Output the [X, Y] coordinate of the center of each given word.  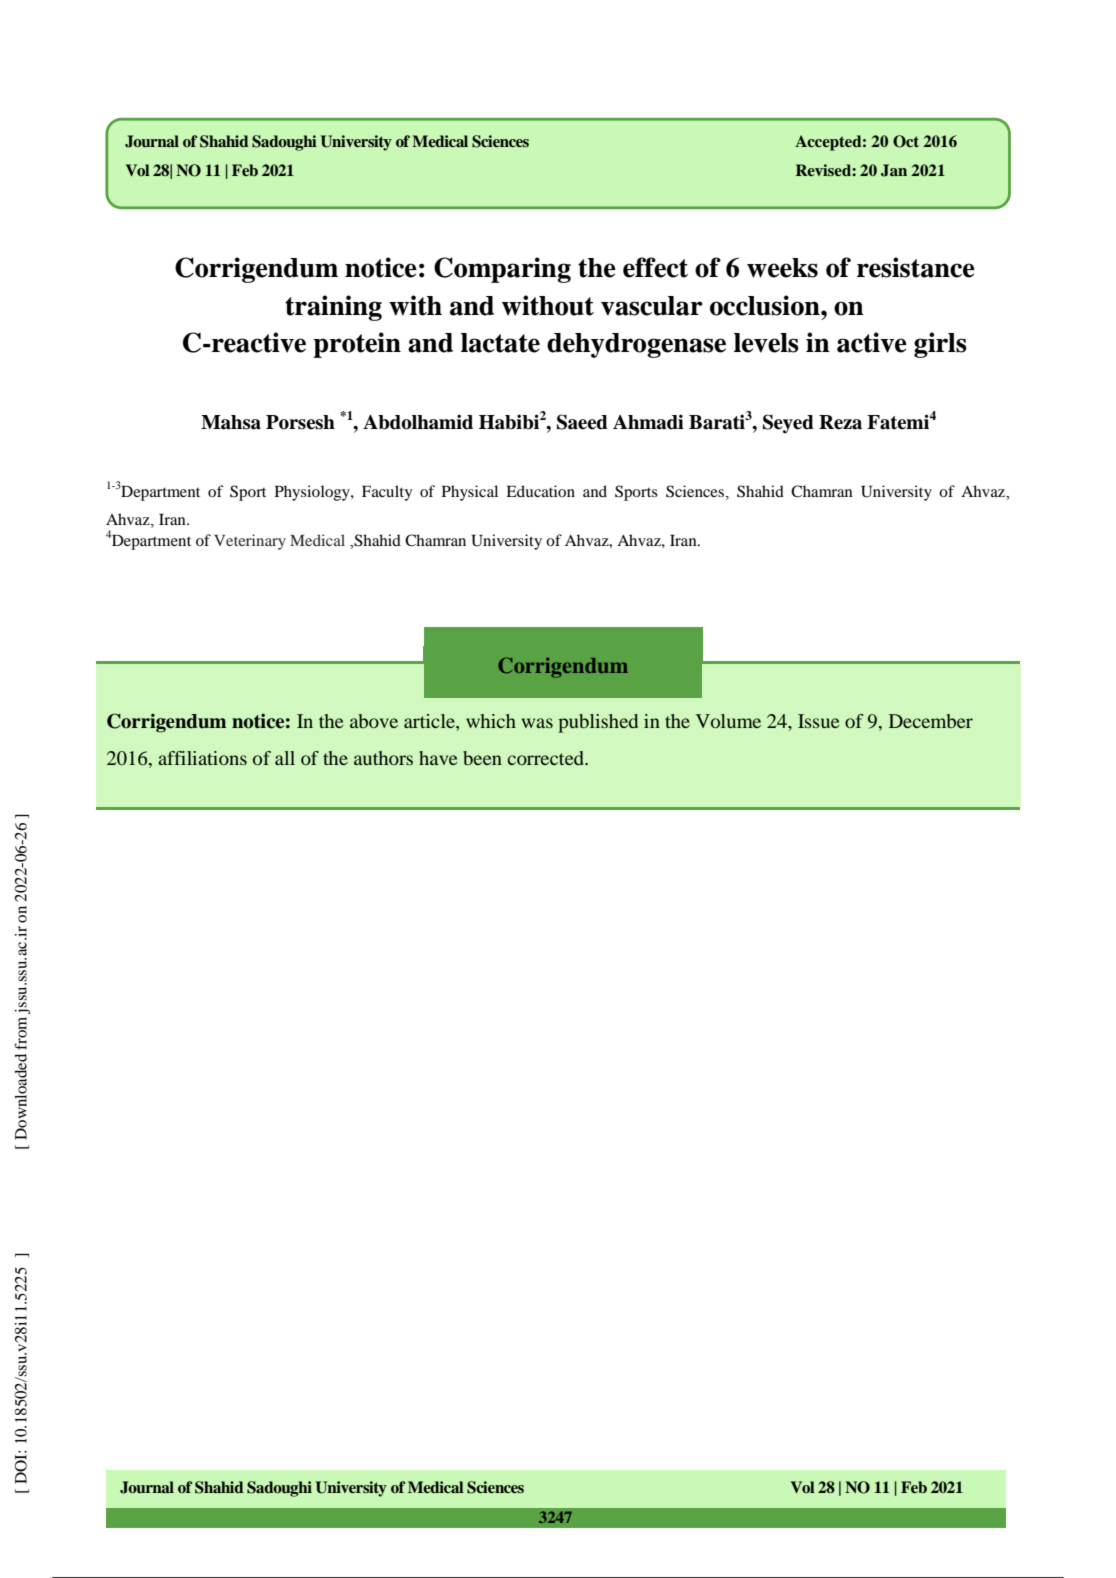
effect [655, 267]
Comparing [502, 270]
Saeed [582, 422]
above [374, 721]
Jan [894, 170]
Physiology [313, 493]
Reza [840, 422]
